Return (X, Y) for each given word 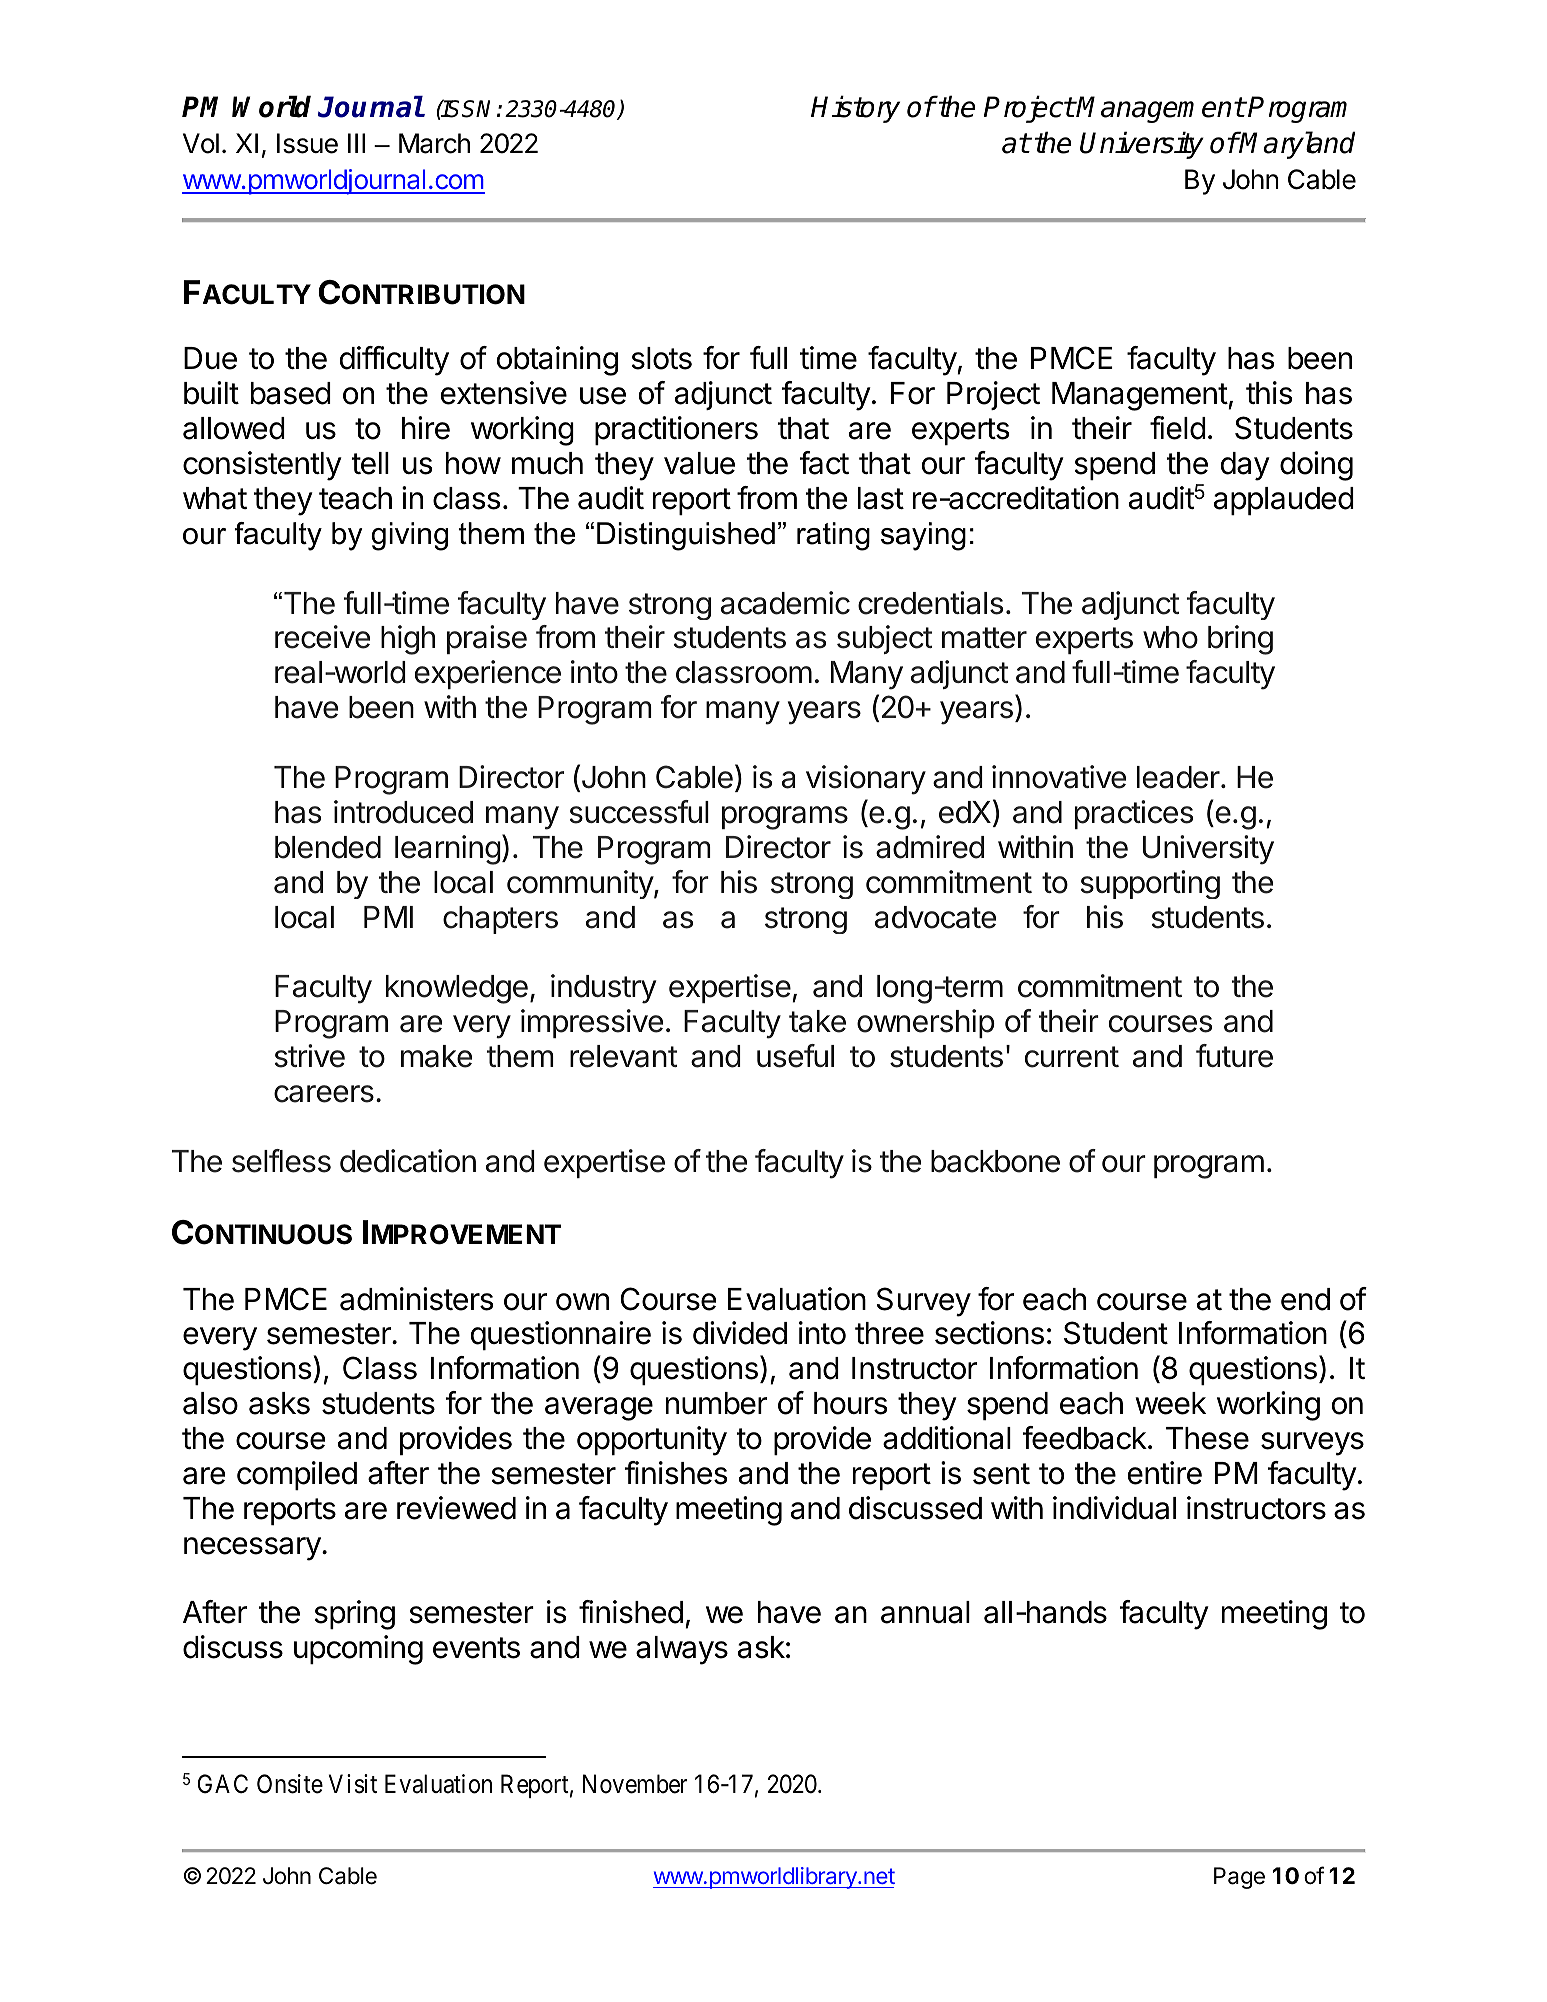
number (716, 1403)
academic (785, 603)
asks (279, 1403)
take (817, 1021)
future (1234, 1056)
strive (310, 1056)
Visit (353, 1784)
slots (661, 358)
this (1269, 393)
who (1170, 637)
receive (322, 637)
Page (1239, 1878)
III (356, 143)
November (635, 1784)
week (1170, 1403)
